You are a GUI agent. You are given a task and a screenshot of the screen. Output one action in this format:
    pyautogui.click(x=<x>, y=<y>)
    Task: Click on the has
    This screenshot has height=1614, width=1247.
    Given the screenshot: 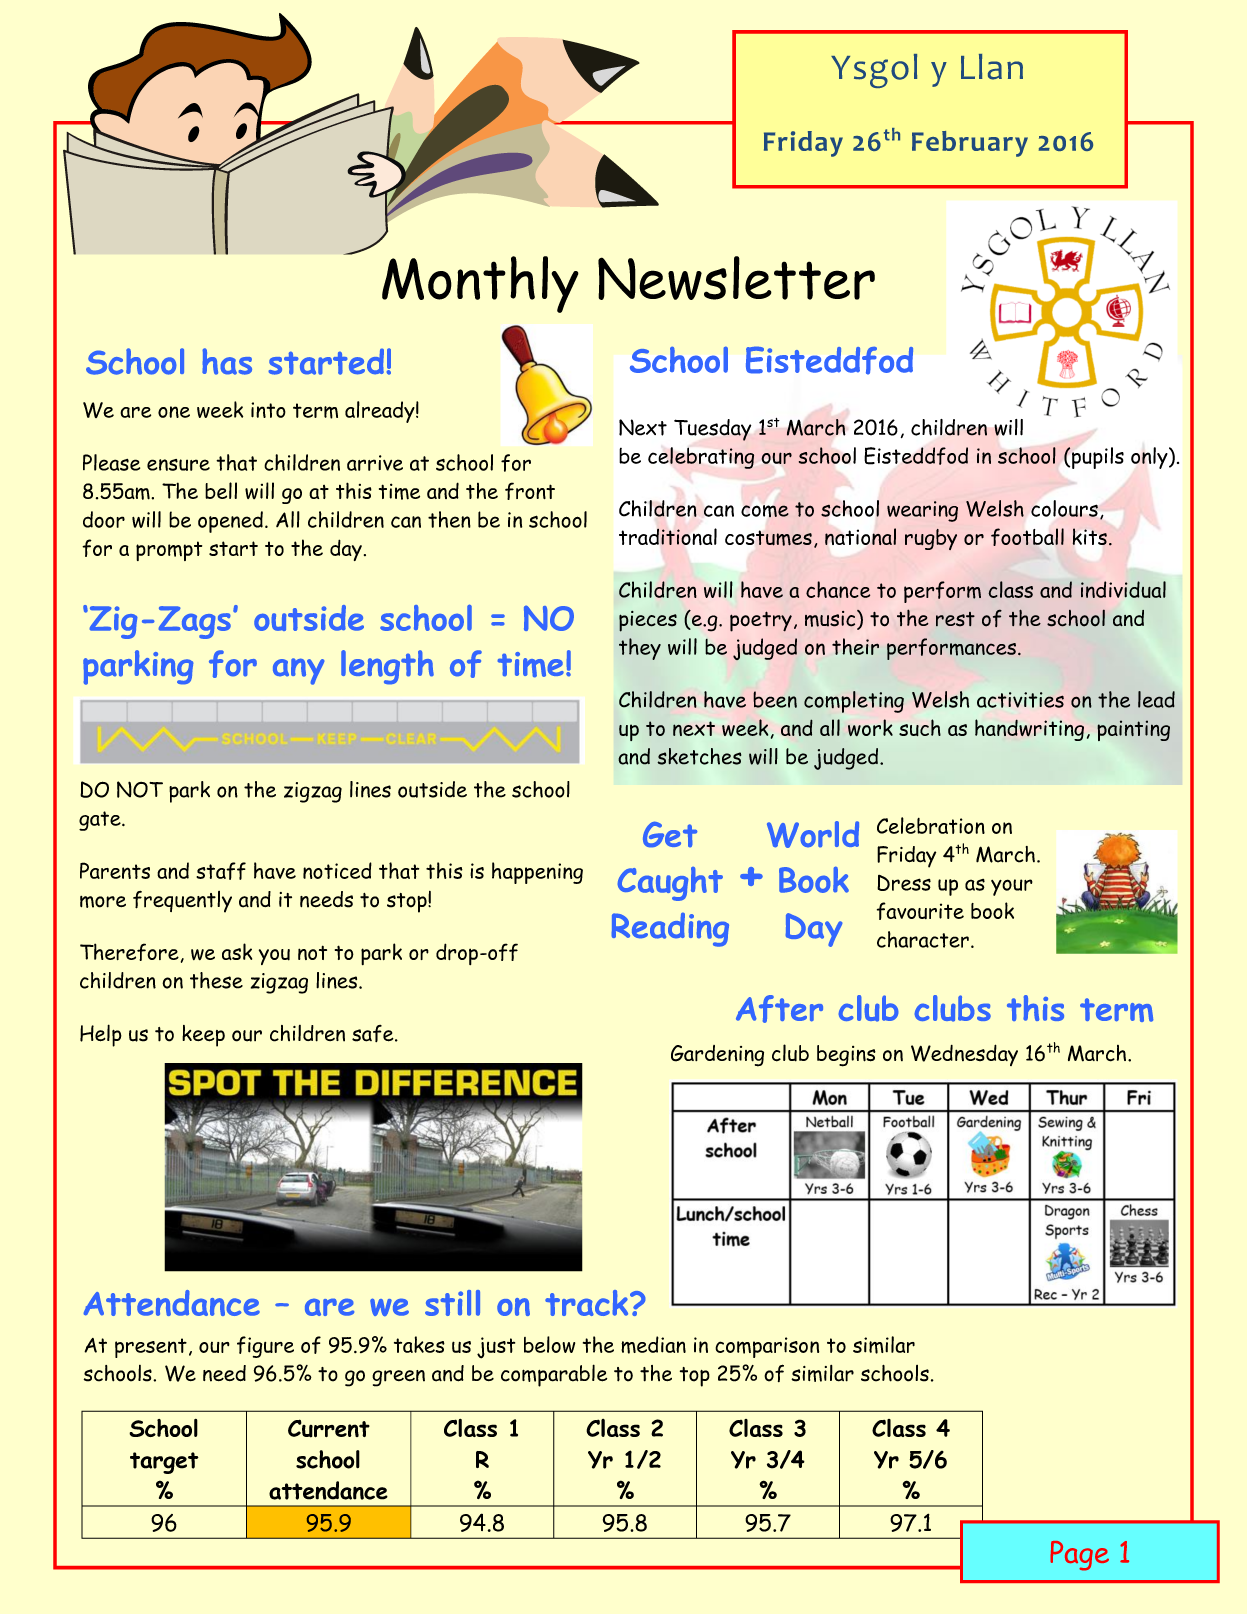 What is the action you would take?
    pyautogui.click(x=227, y=361)
